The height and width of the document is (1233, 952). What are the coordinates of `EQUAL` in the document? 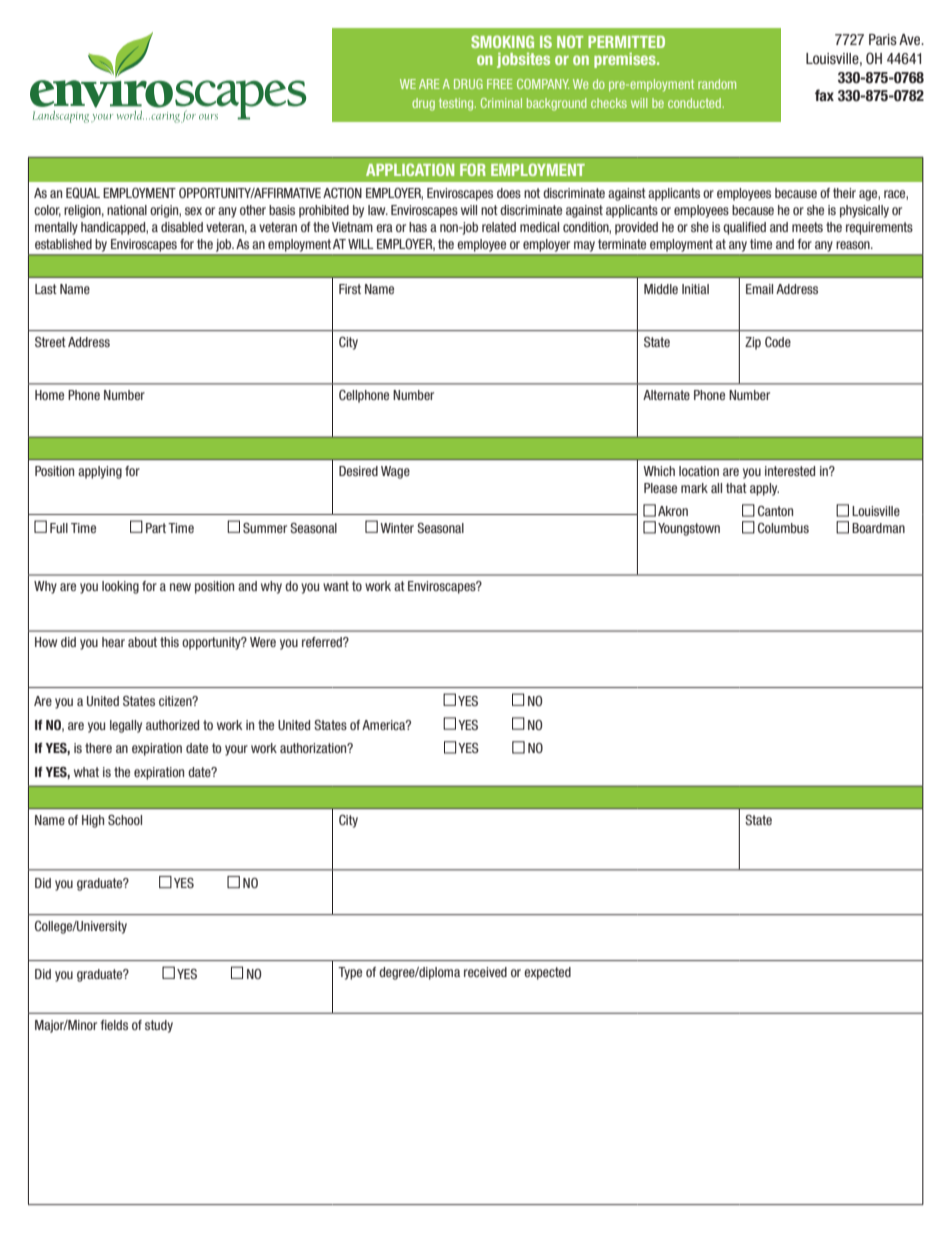 It's located at (83, 193).
